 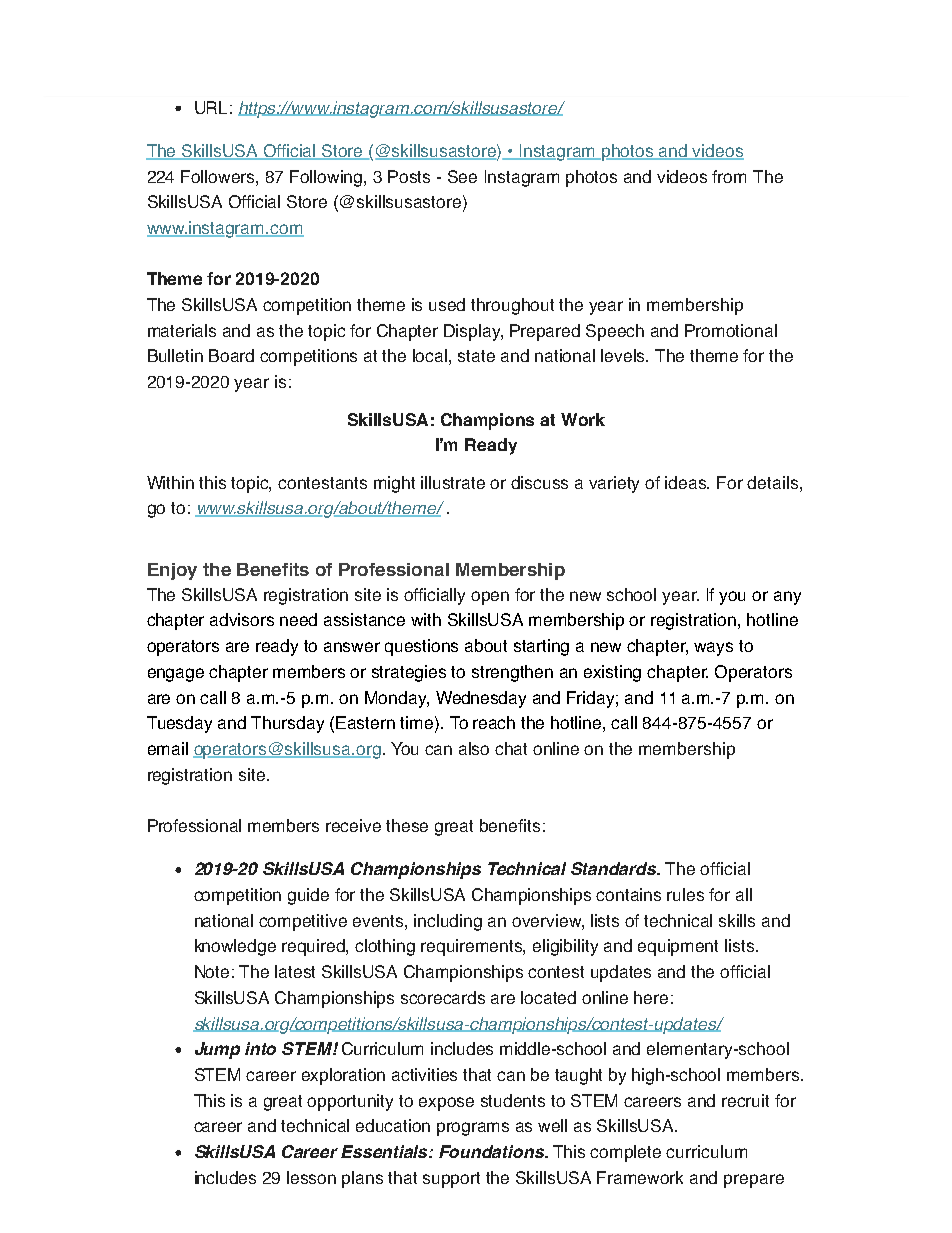 What do you see at coordinates (176, 675) in the document?
I see `engage` at bounding box center [176, 675].
